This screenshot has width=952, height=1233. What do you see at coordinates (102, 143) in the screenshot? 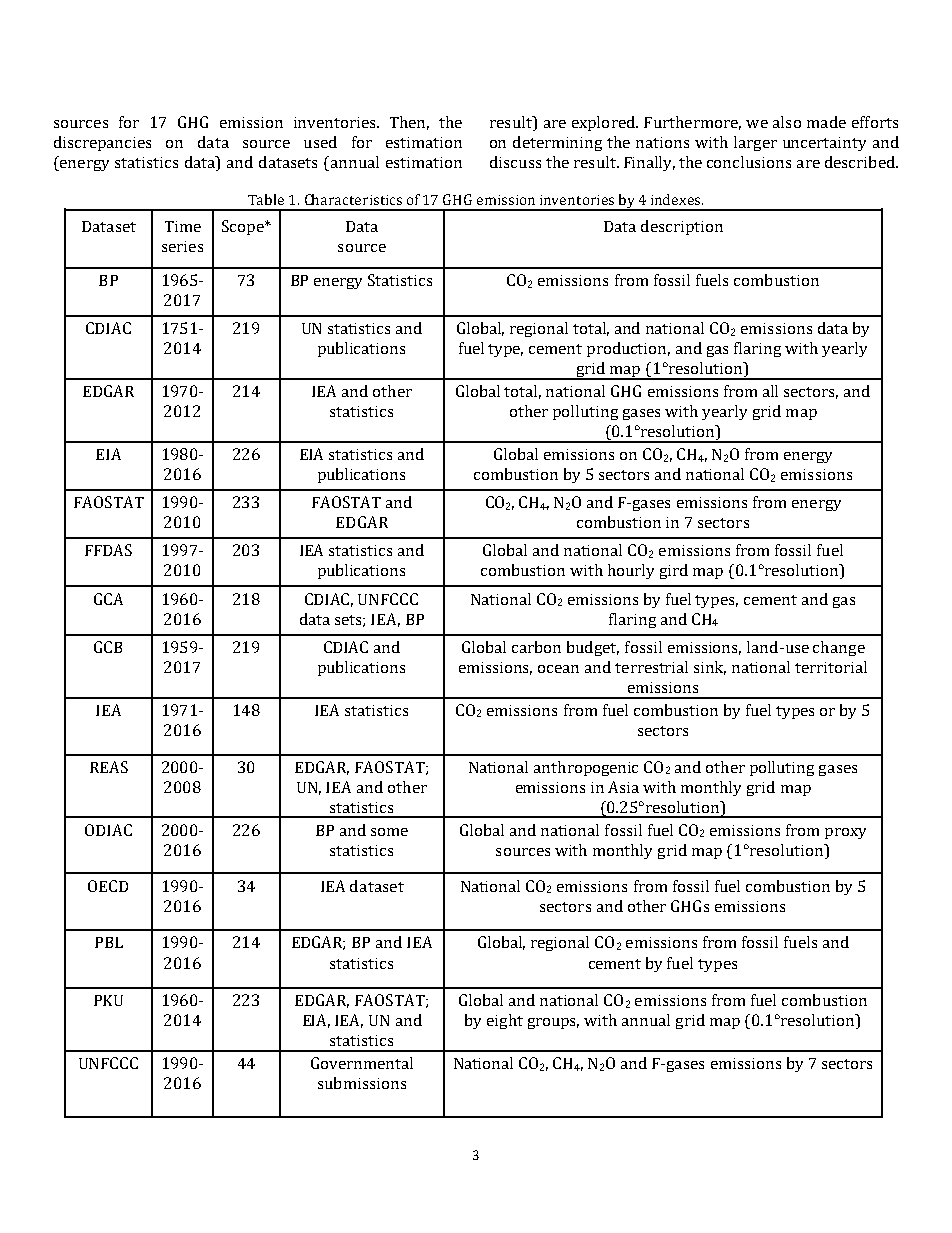
I see `discrepancies` at bounding box center [102, 143].
